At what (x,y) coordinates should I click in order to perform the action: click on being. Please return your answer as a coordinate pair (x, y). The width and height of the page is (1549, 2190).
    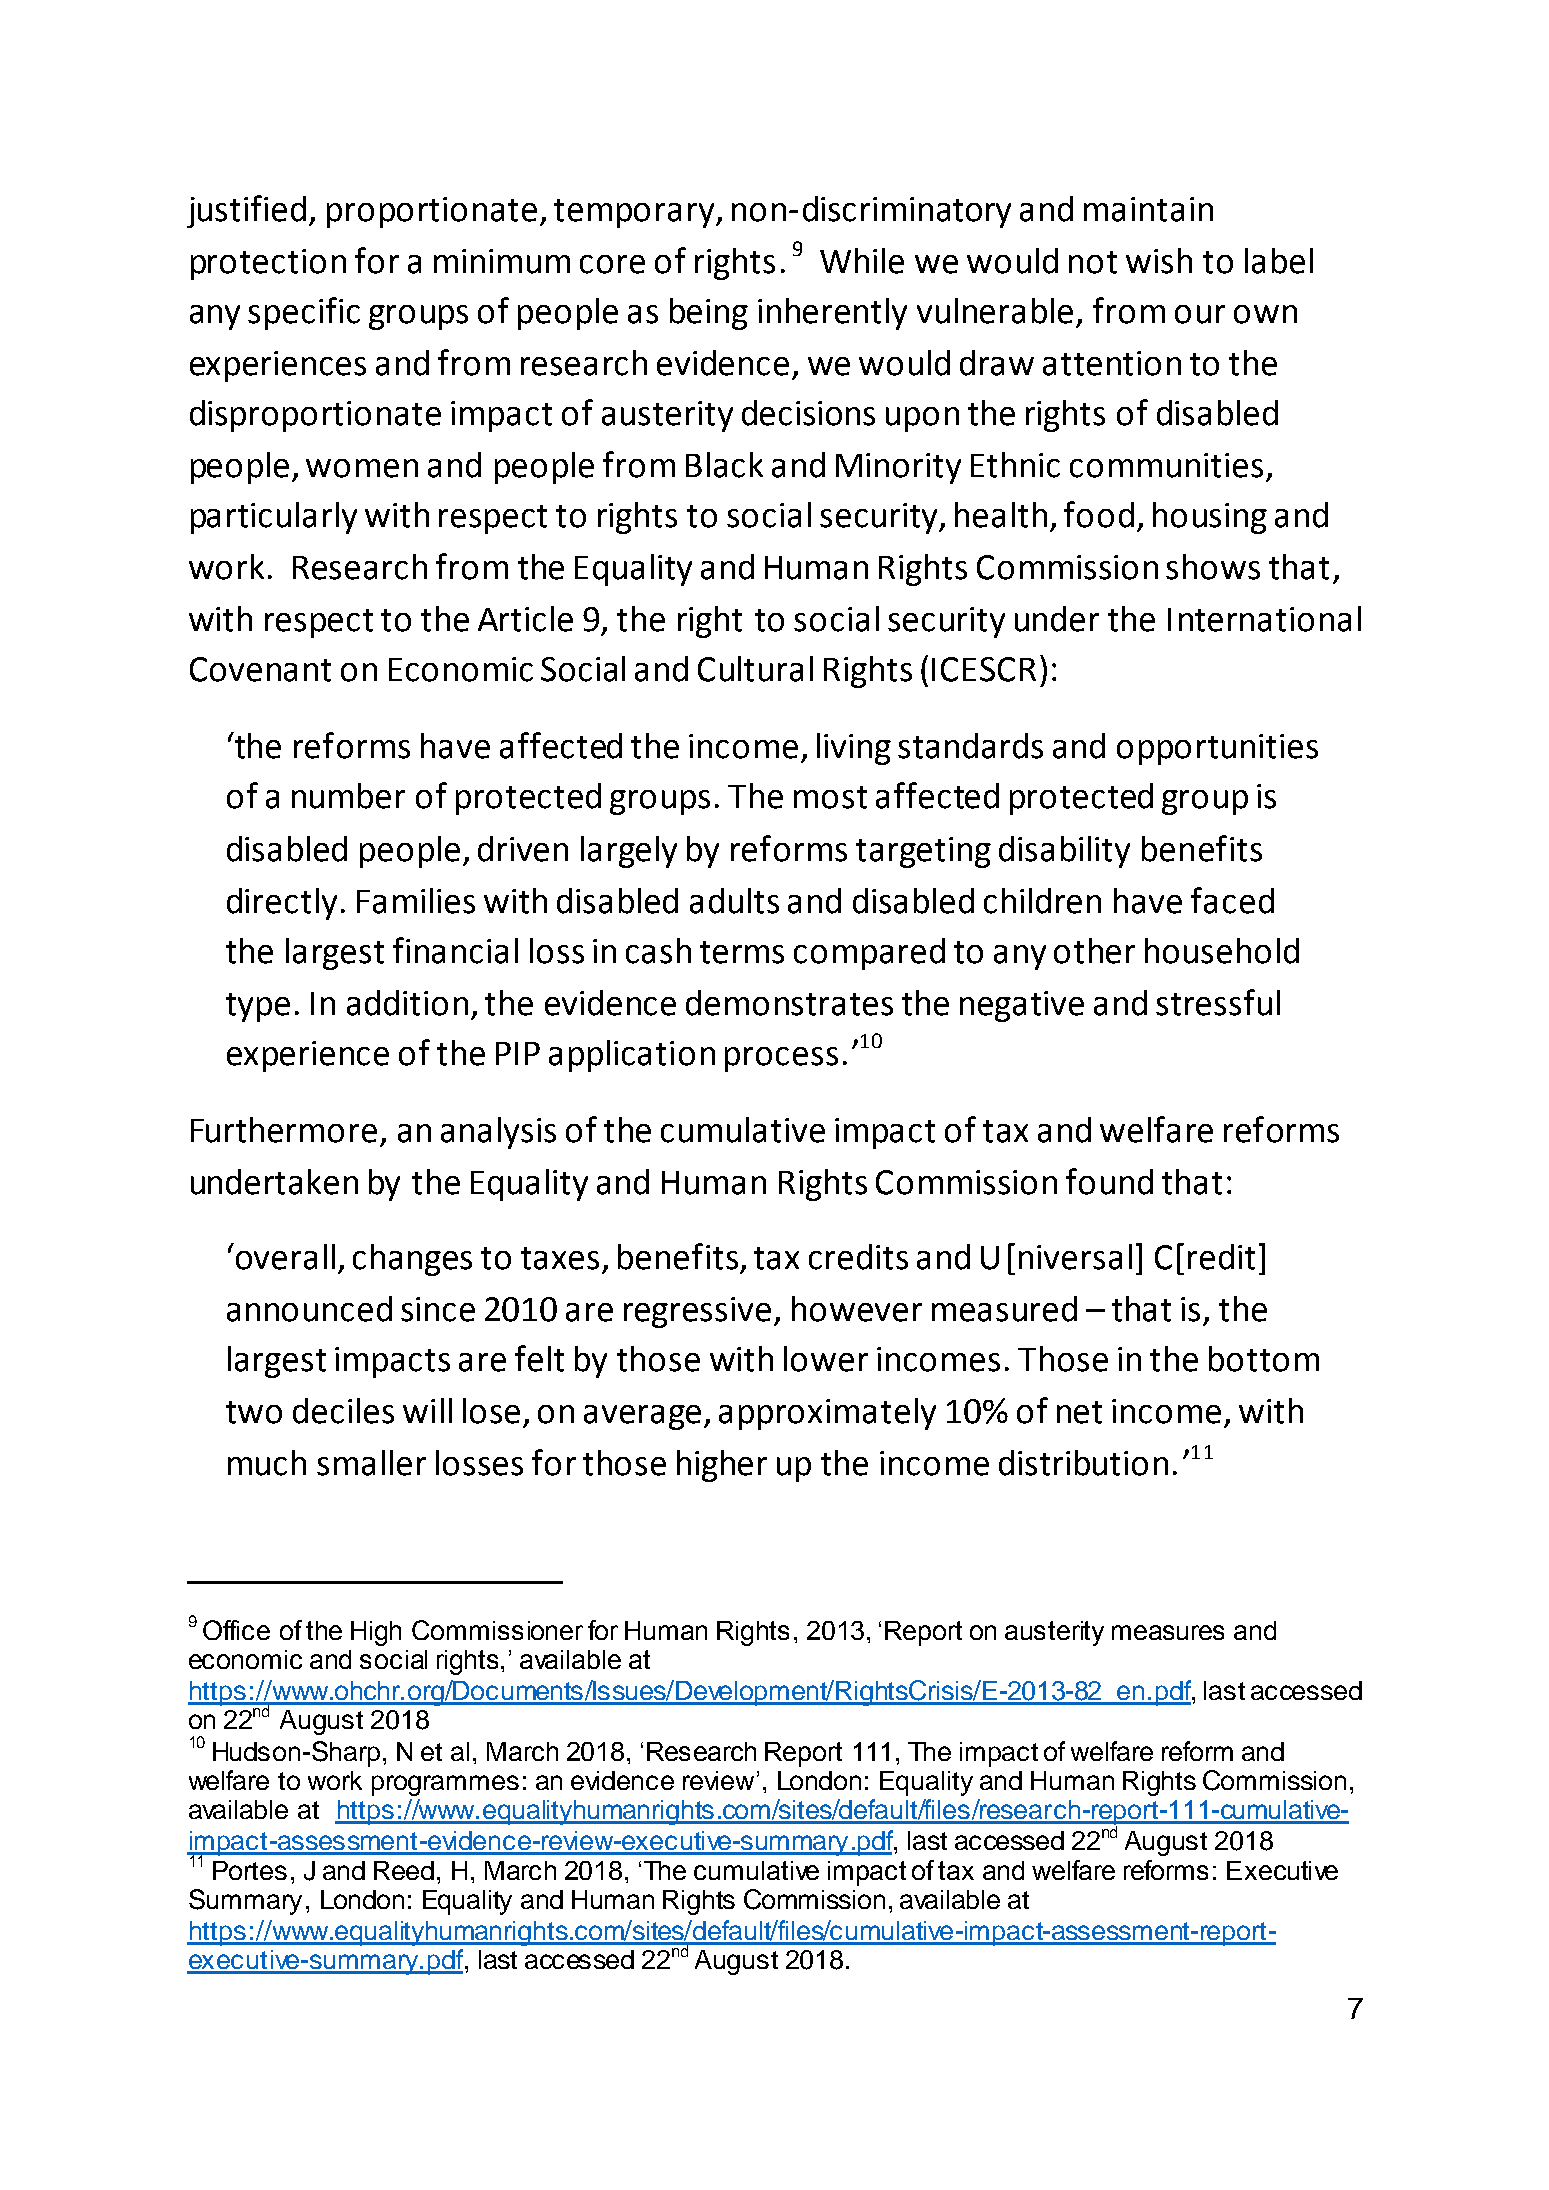
    Looking at the image, I should click on (709, 314).
